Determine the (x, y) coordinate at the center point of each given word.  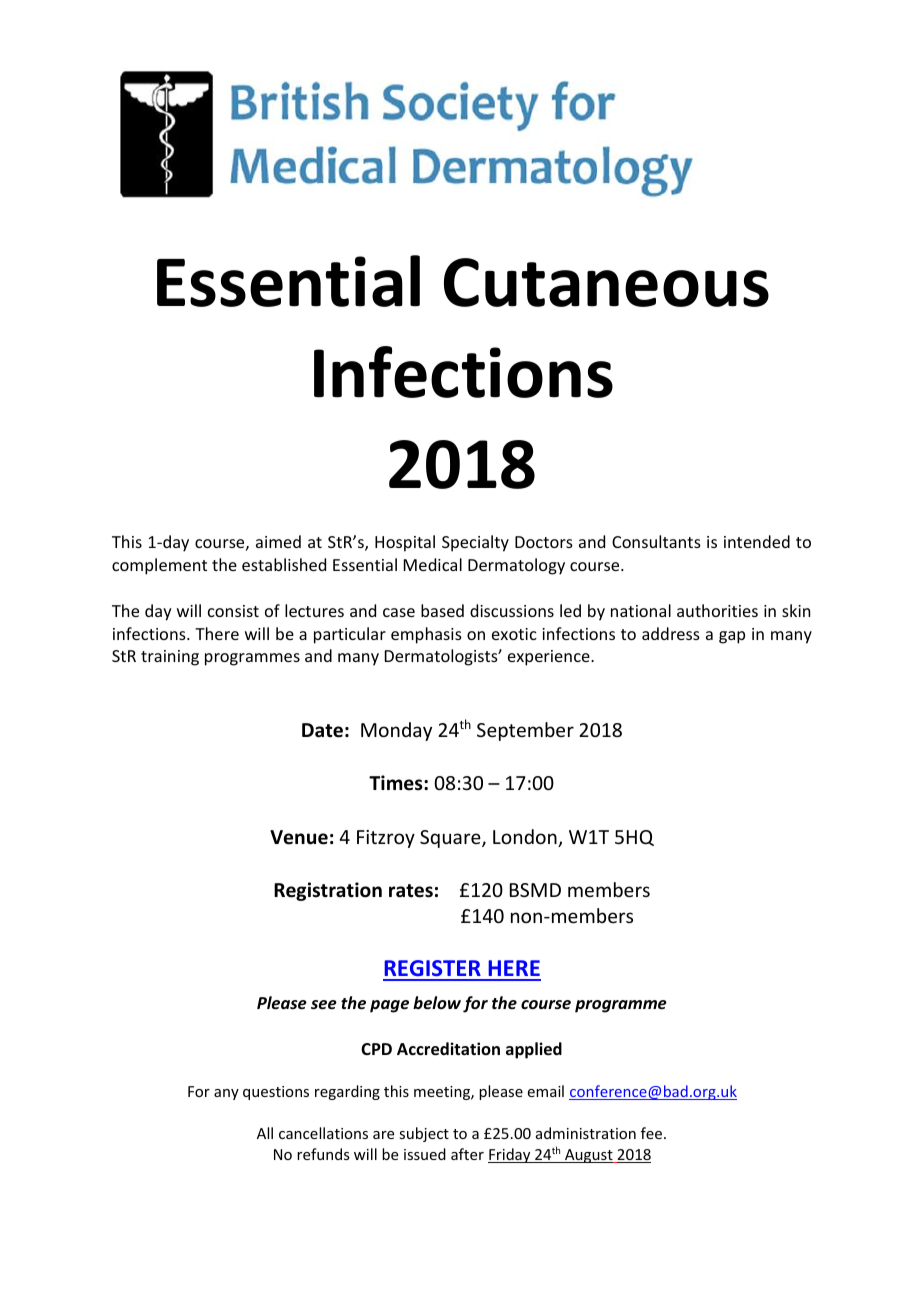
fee (653, 1133)
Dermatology (516, 566)
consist (233, 611)
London (526, 838)
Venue (299, 837)
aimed (278, 541)
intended (757, 541)
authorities (717, 610)
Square (451, 839)
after (467, 1154)
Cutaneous (606, 282)
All (265, 1133)
